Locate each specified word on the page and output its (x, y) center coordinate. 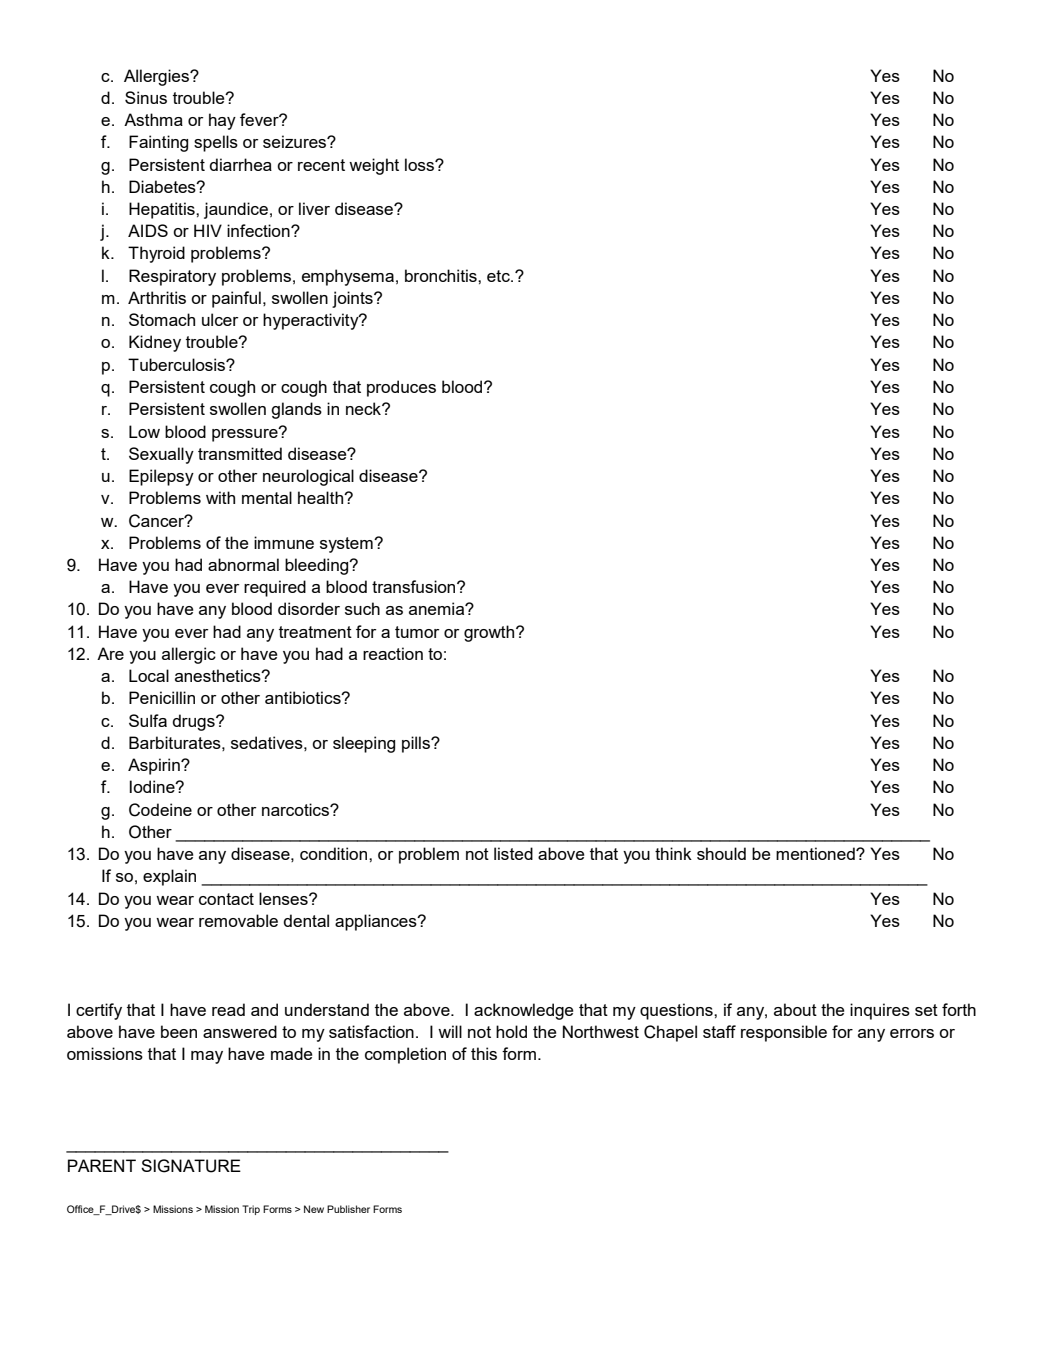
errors (912, 1033)
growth (490, 633)
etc (499, 276)
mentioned (816, 853)
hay (222, 121)
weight (374, 166)
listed (513, 853)
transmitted (240, 453)
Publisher (348, 1209)
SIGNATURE (191, 1166)
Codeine (160, 810)
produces (401, 388)
